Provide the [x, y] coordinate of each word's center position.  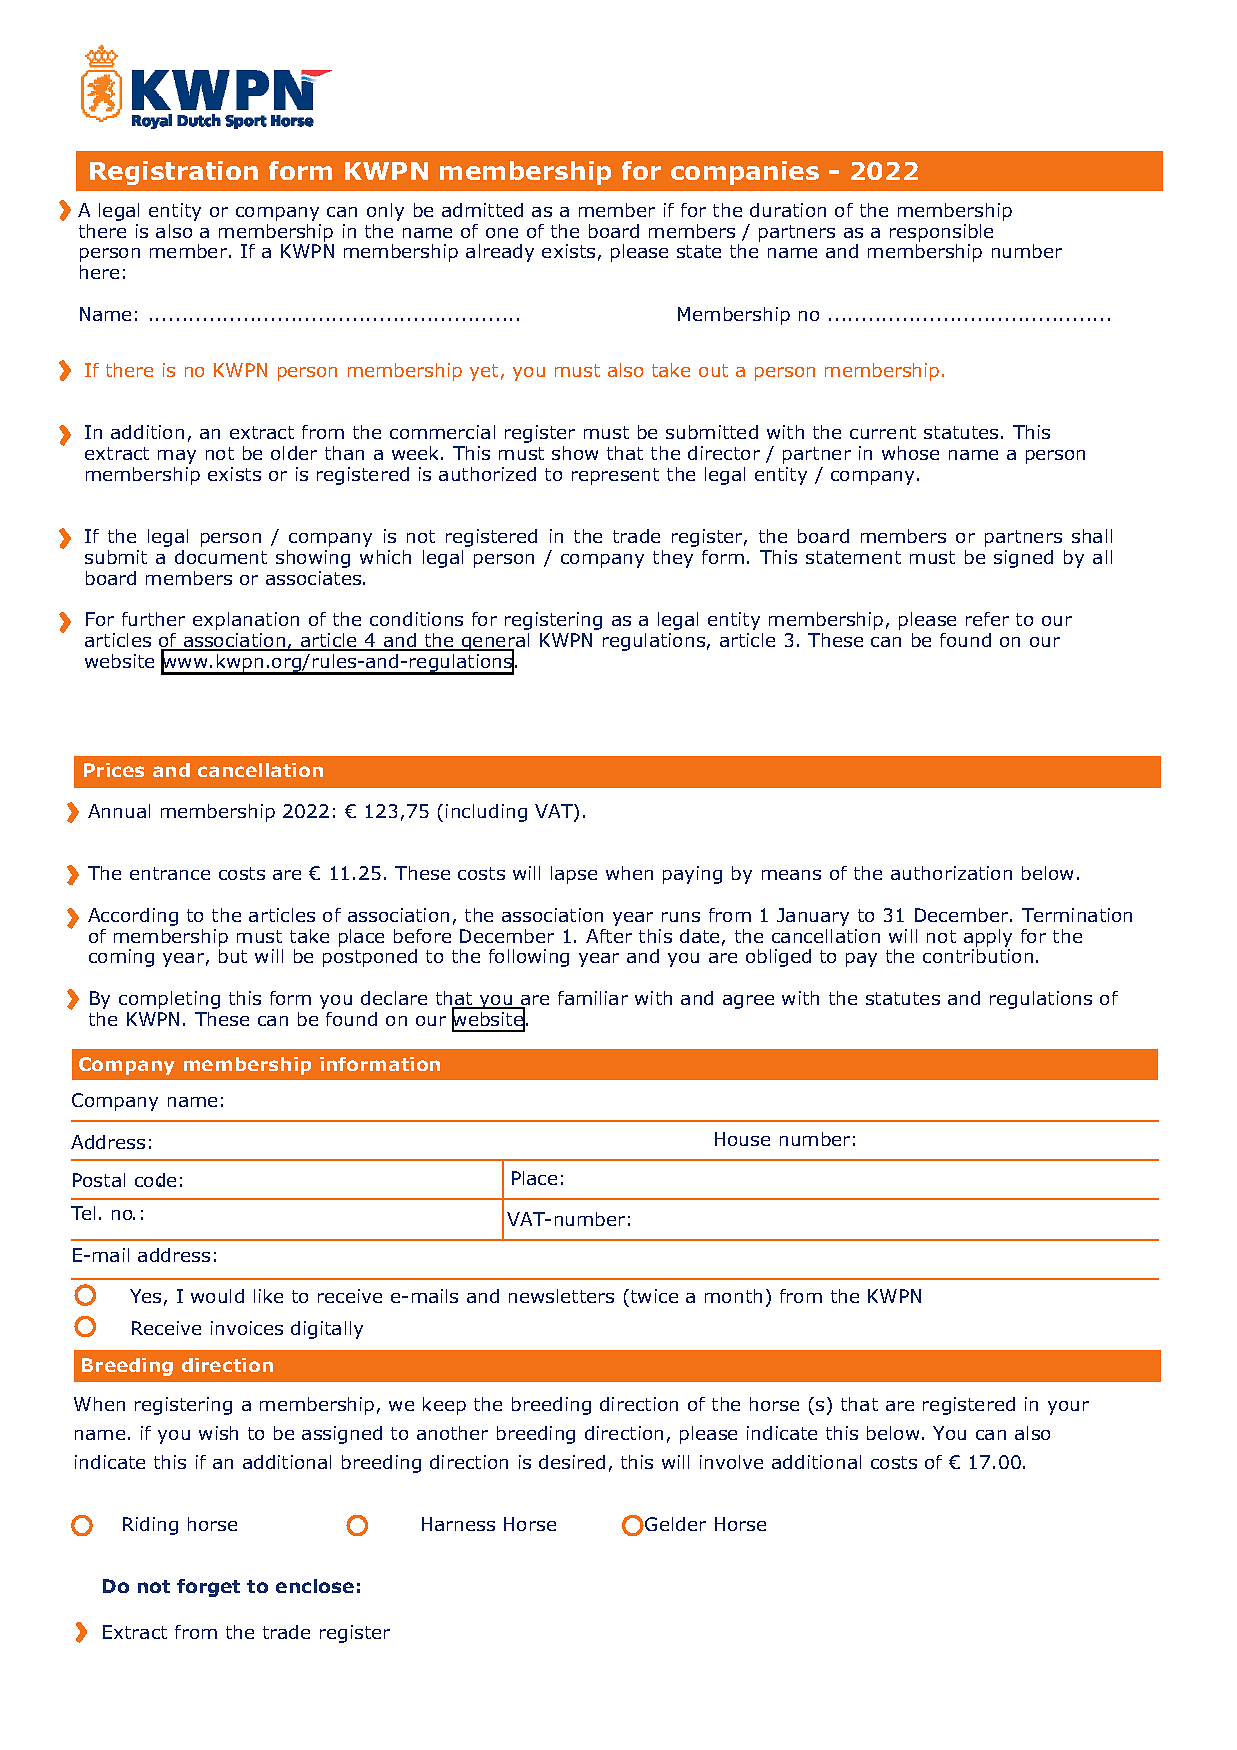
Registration [174, 173]
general [494, 643]
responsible [941, 233]
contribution [978, 956]
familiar [593, 998]
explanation [246, 621]
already [500, 253]
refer [987, 619]
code [155, 1180]
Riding [150, 1526]
